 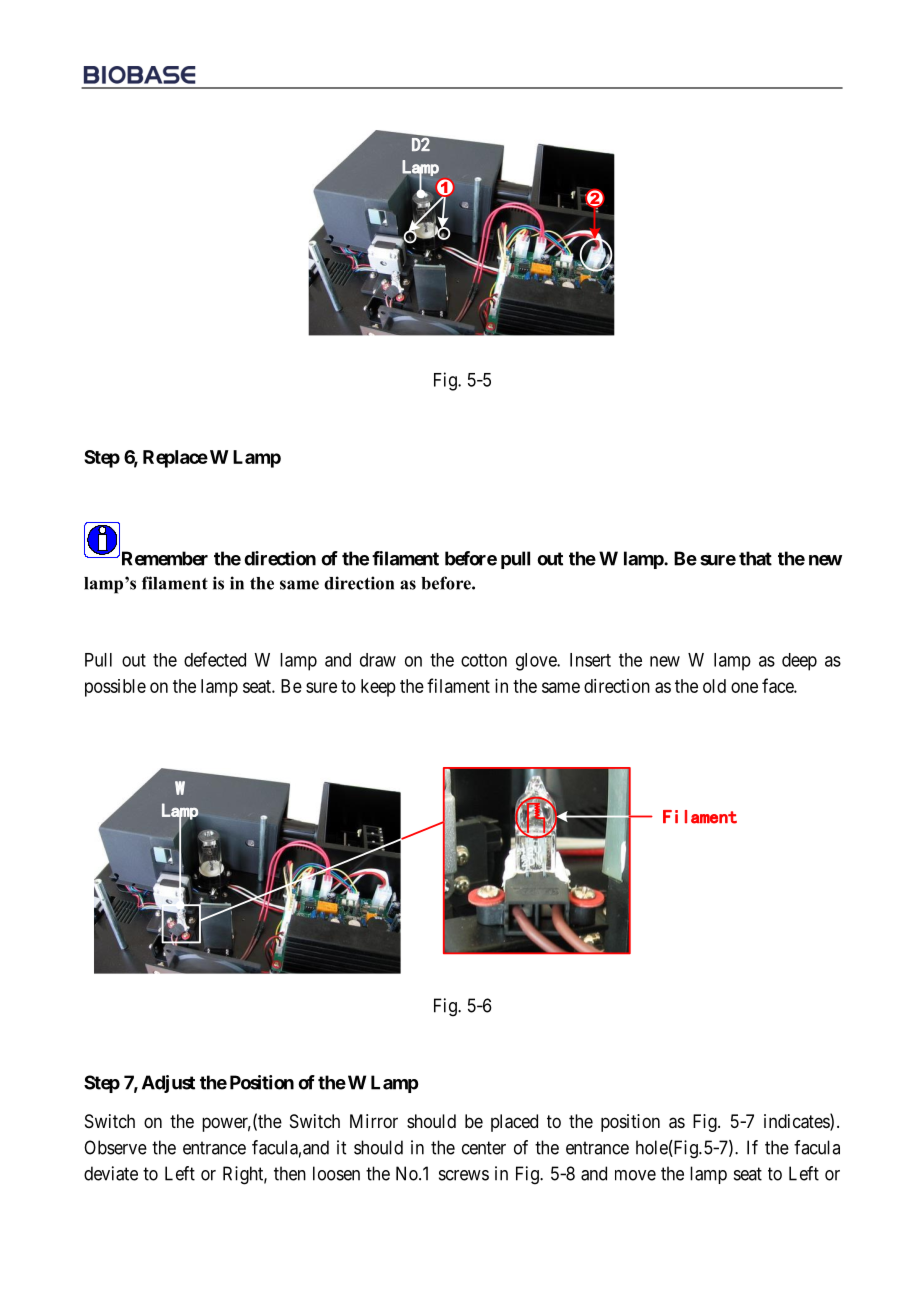 What do you see at coordinates (484, 1148) in the screenshot?
I see `center` at bounding box center [484, 1148].
